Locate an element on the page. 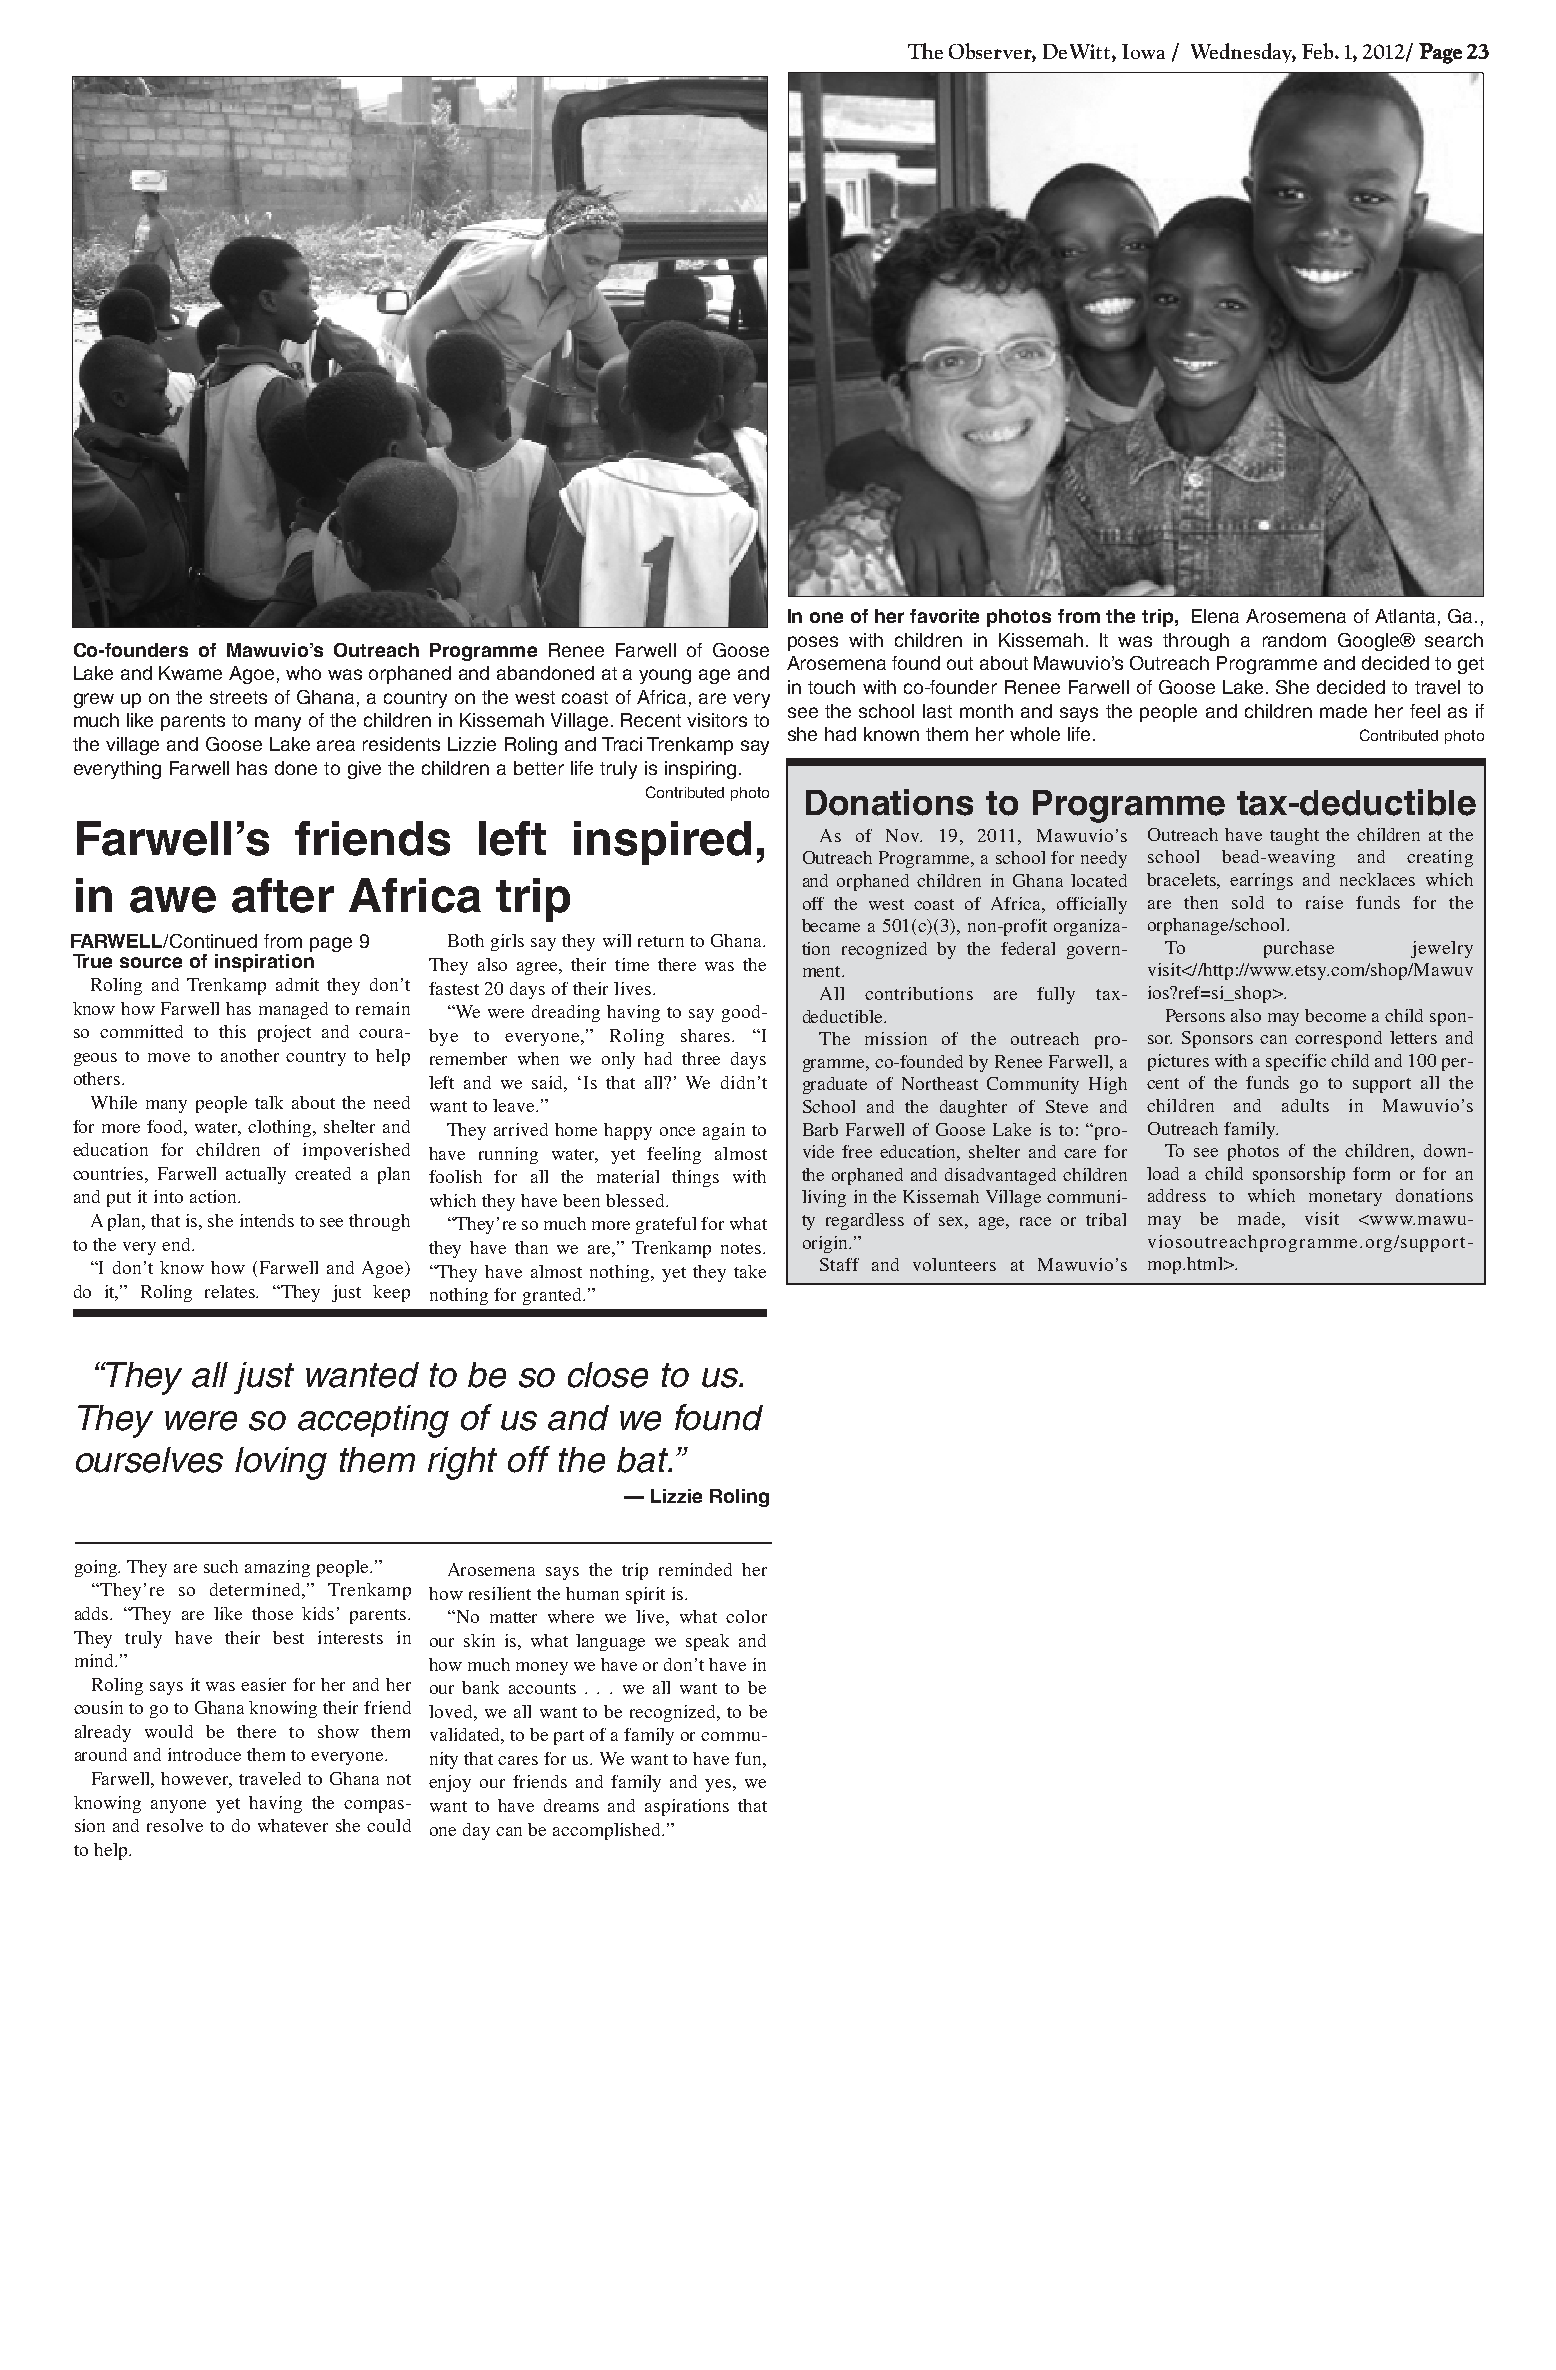 The width and height of the page is (1556, 2370). take is located at coordinates (750, 1271).
